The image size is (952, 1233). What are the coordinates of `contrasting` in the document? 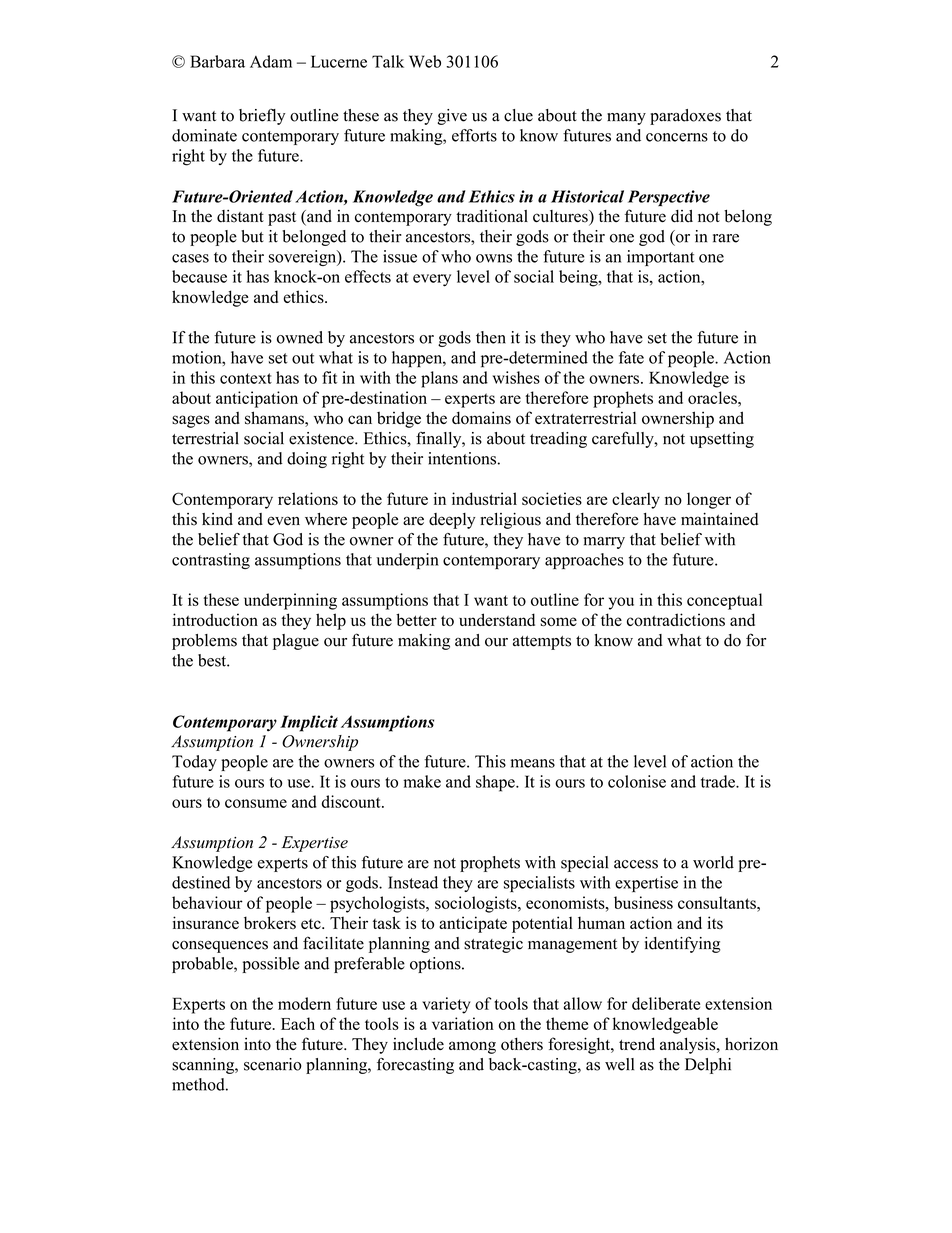 It's located at (211, 561).
